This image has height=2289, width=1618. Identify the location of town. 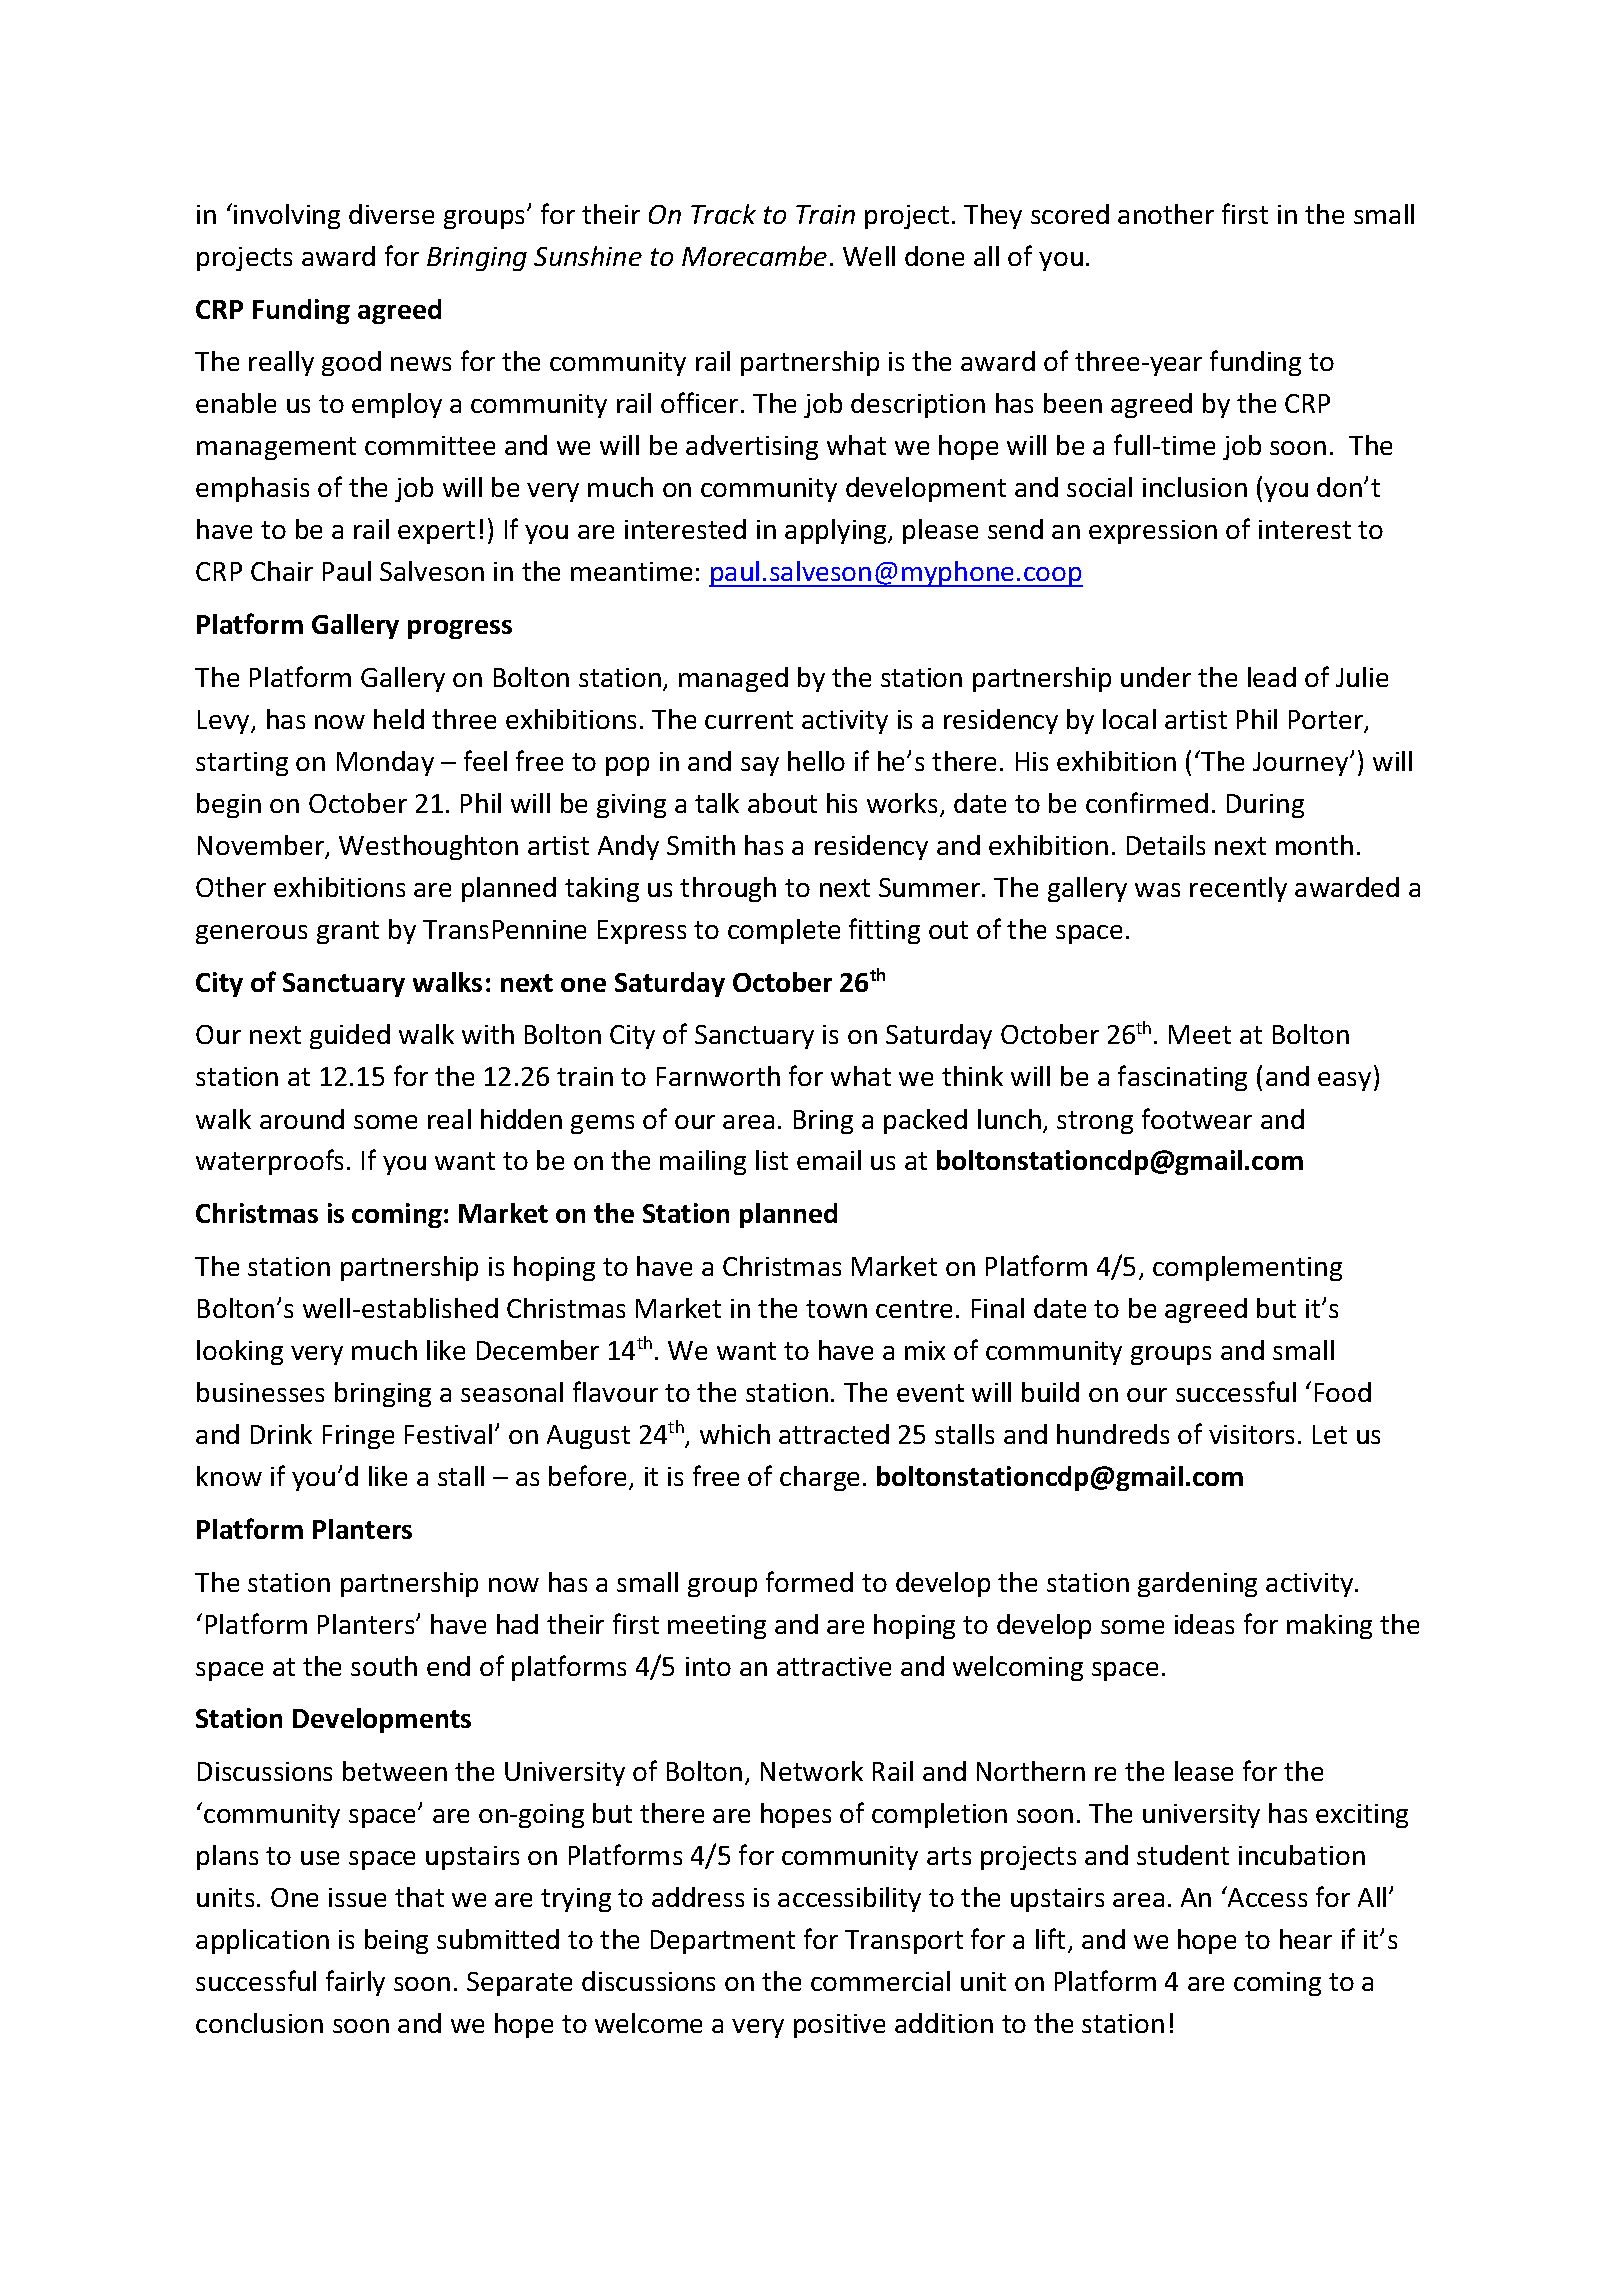
(836, 1309).
